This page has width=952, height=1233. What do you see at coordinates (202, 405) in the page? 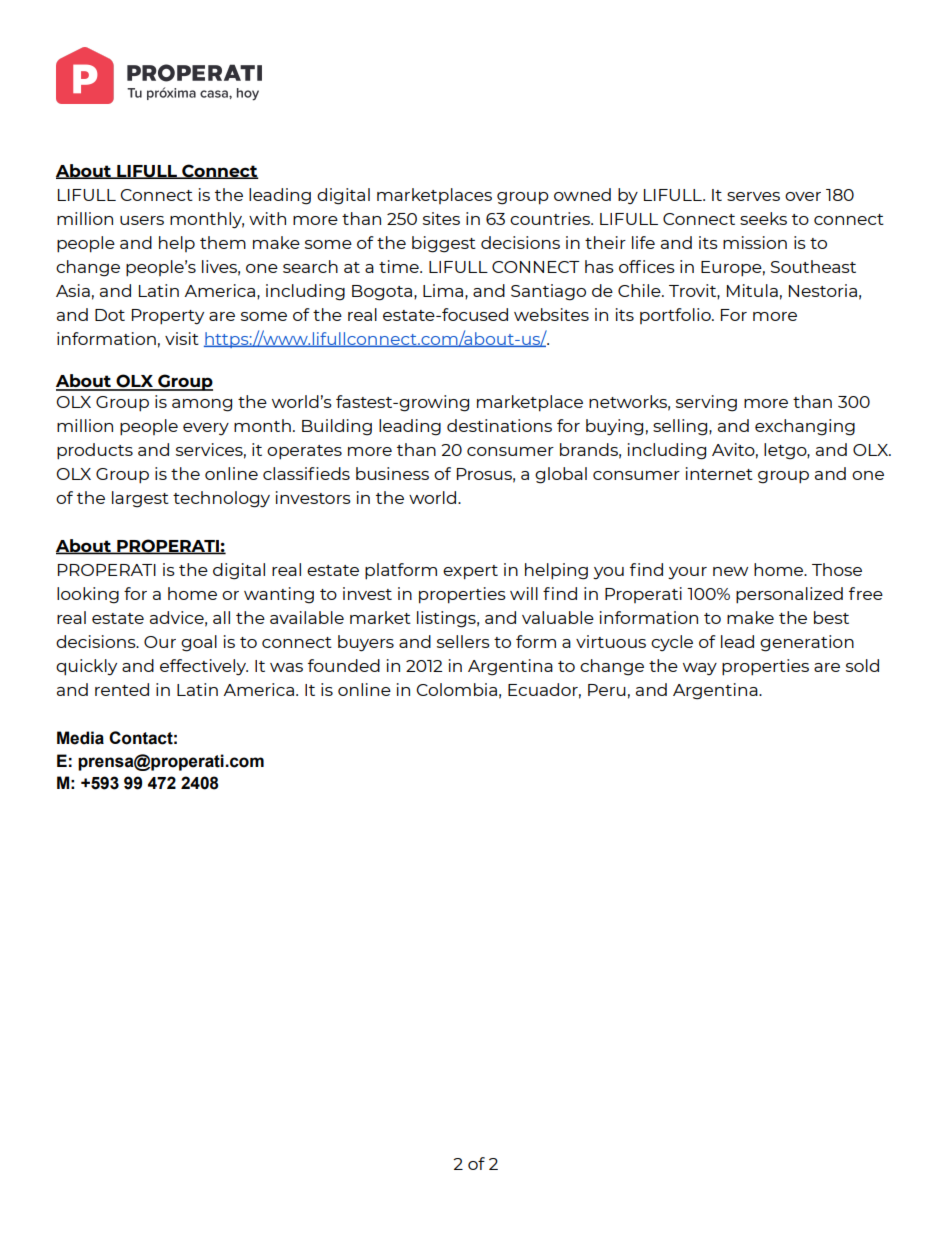
I see `among` at bounding box center [202, 405].
